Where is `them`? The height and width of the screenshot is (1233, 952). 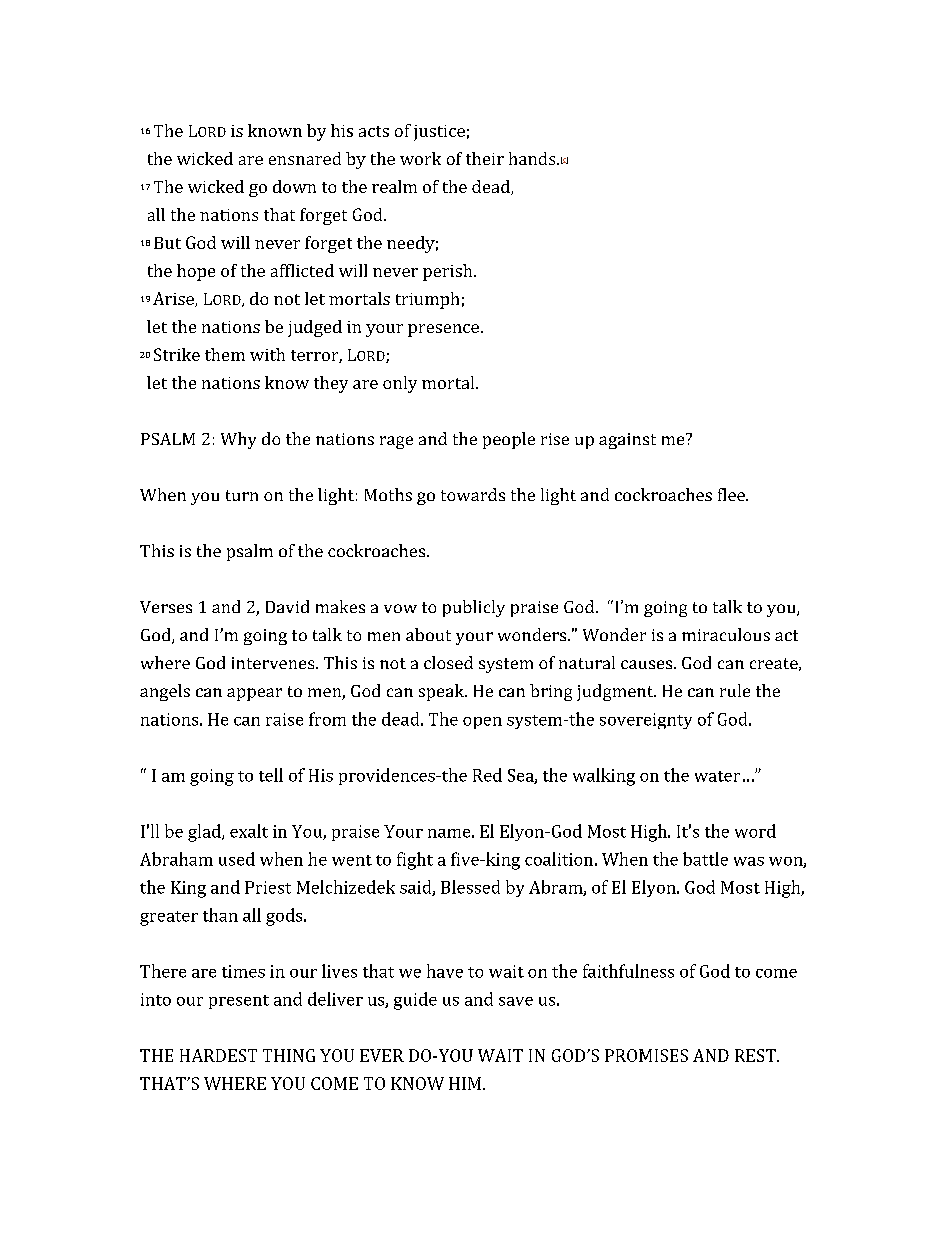 them is located at coordinates (225, 354).
